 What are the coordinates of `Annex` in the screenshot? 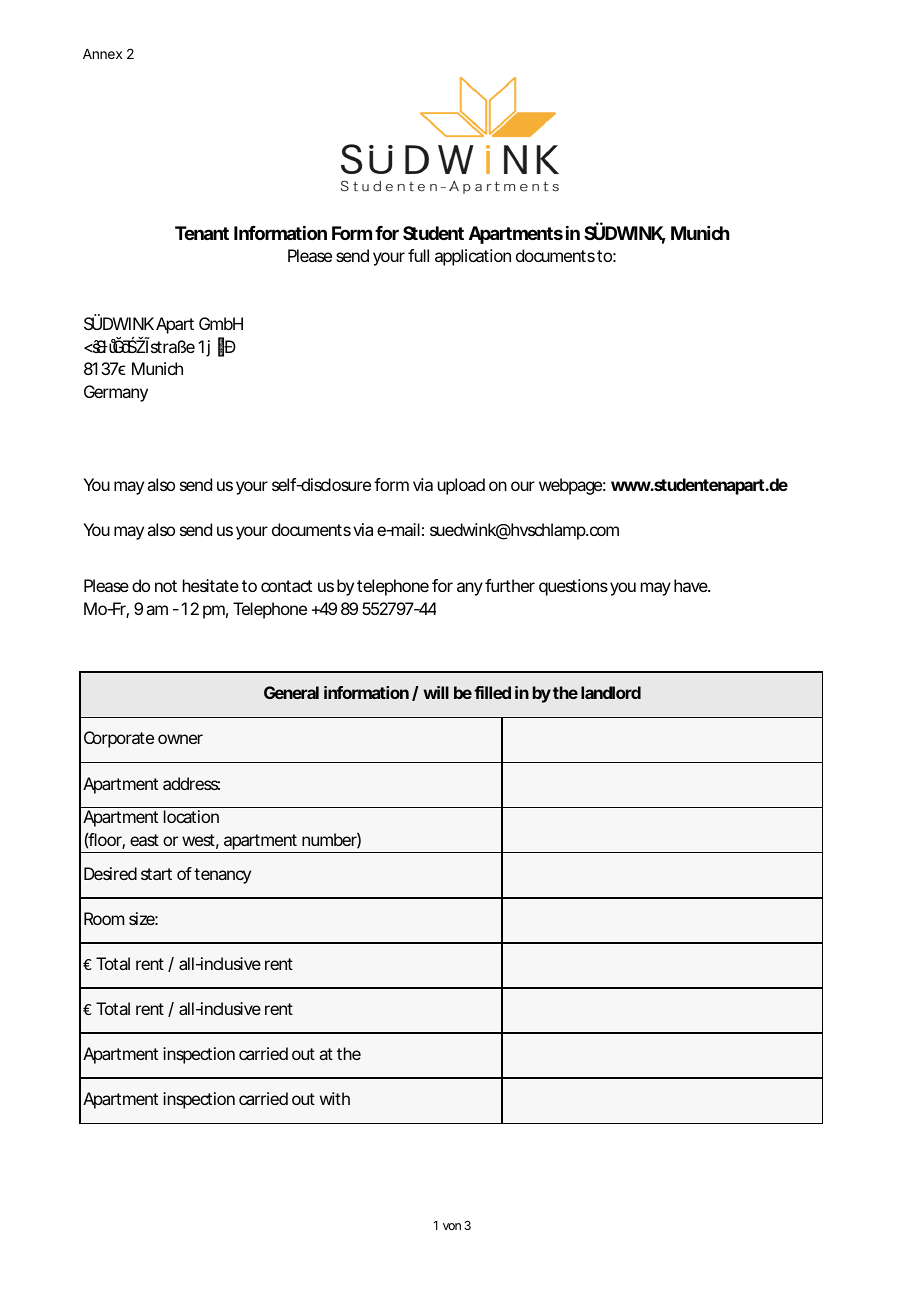 It's located at (102, 54).
